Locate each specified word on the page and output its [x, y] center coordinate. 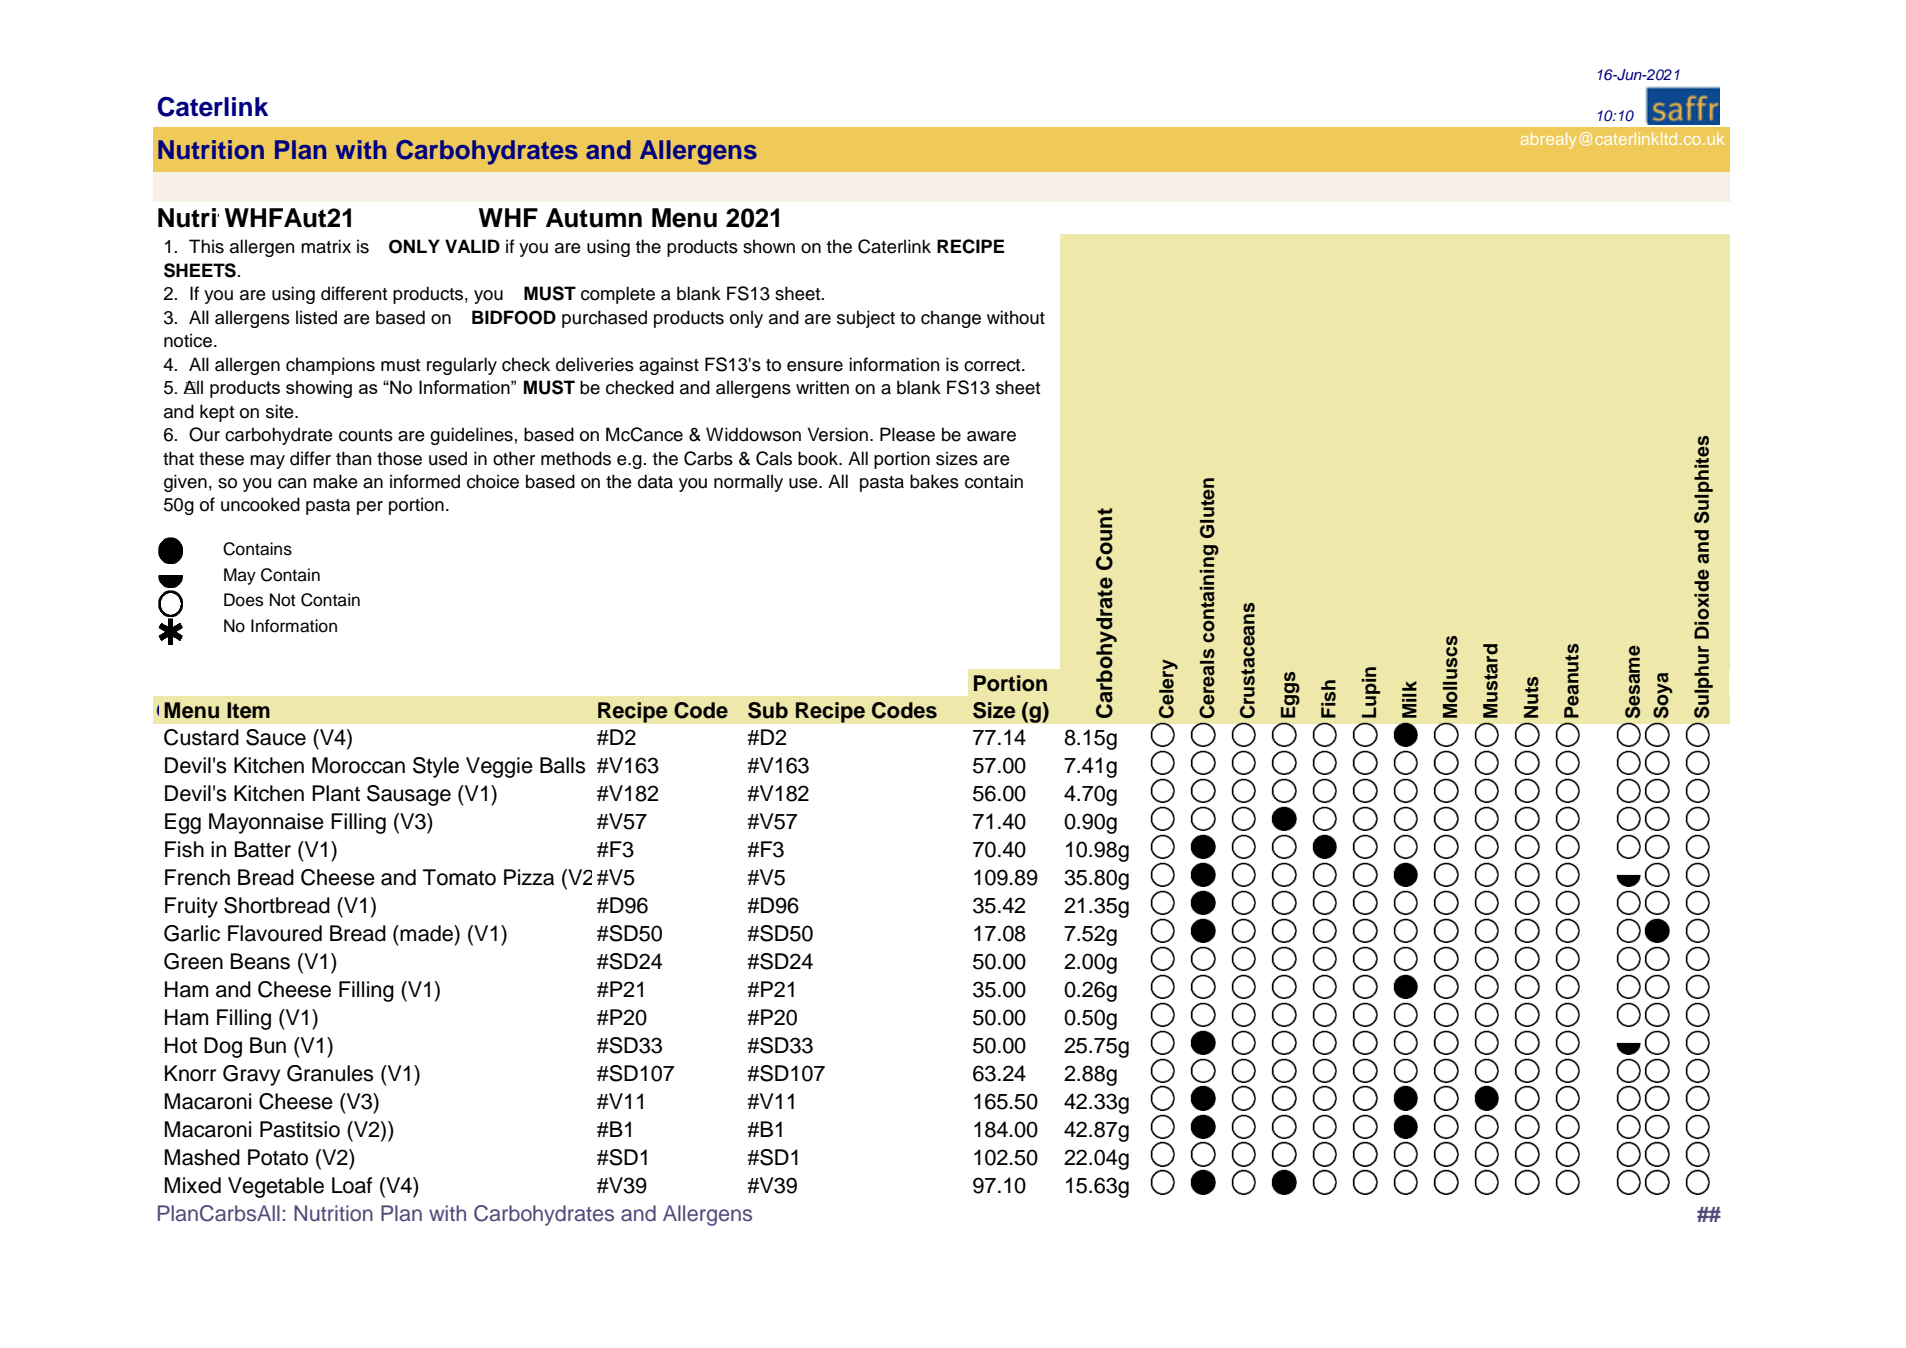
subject [866, 319]
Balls [562, 765]
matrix [326, 246]
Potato [278, 1157]
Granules [330, 1073]
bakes [934, 481]
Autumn [594, 218]
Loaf [352, 1185]
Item [248, 710]
